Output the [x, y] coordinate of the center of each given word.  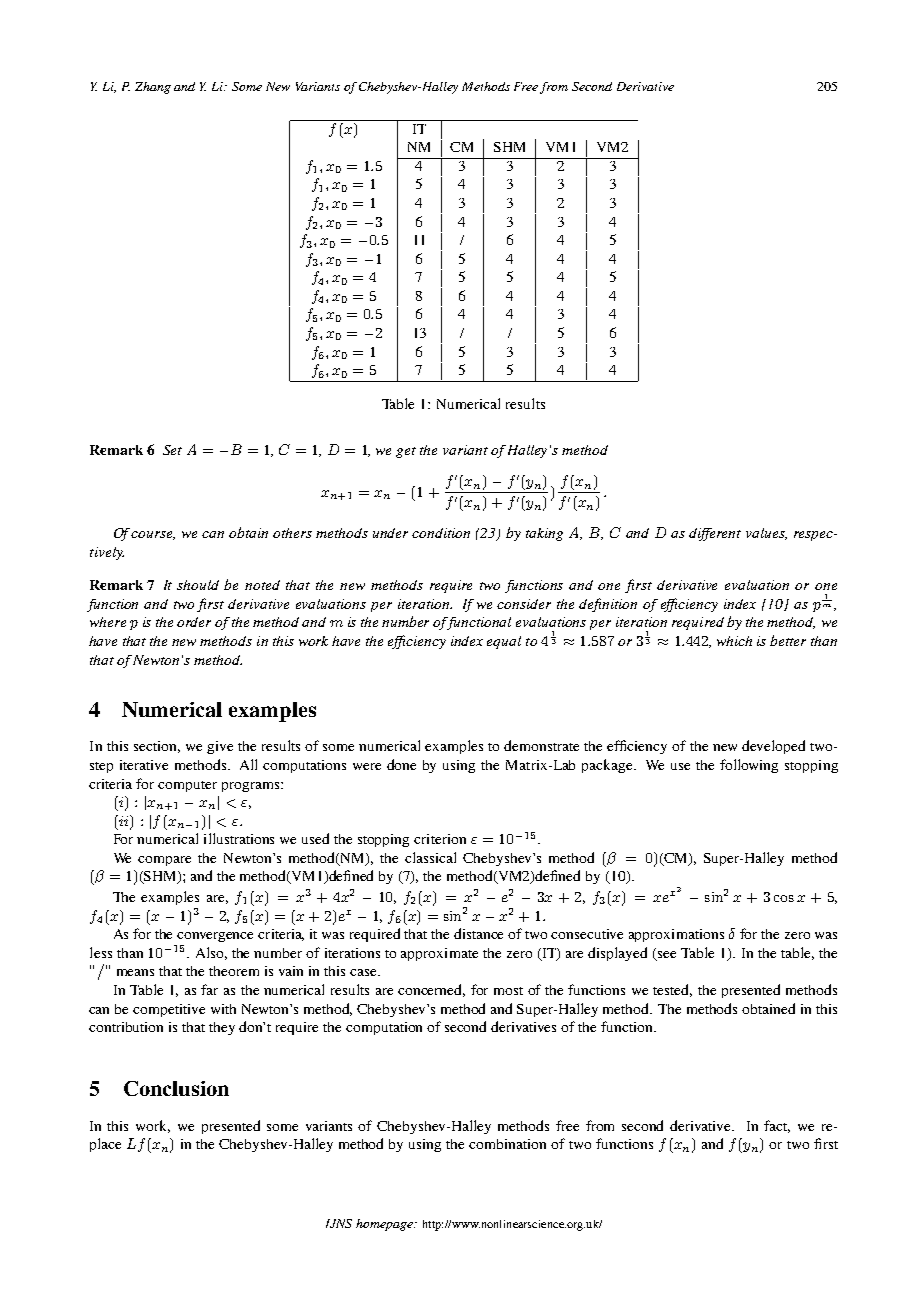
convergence [215, 937]
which [734, 641]
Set [172, 450]
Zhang [153, 88]
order [194, 622]
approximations [676, 935]
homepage [385, 1225]
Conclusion [176, 1088]
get [406, 452]
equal [504, 642]
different [715, 534]
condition [441, 533]
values [766, 534]
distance [478, 933]
